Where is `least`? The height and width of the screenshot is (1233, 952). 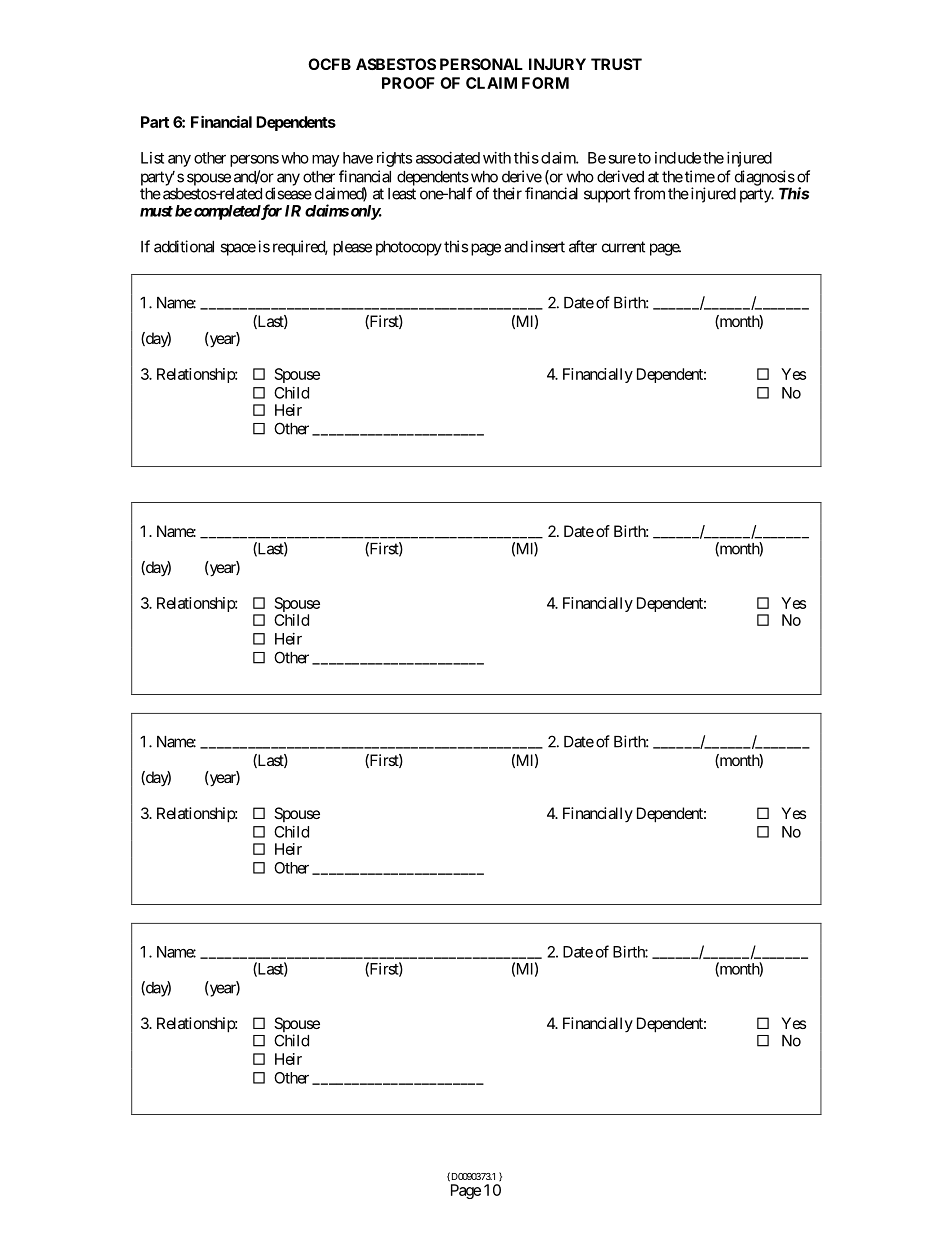 least is located at coordinates (402, 194).
